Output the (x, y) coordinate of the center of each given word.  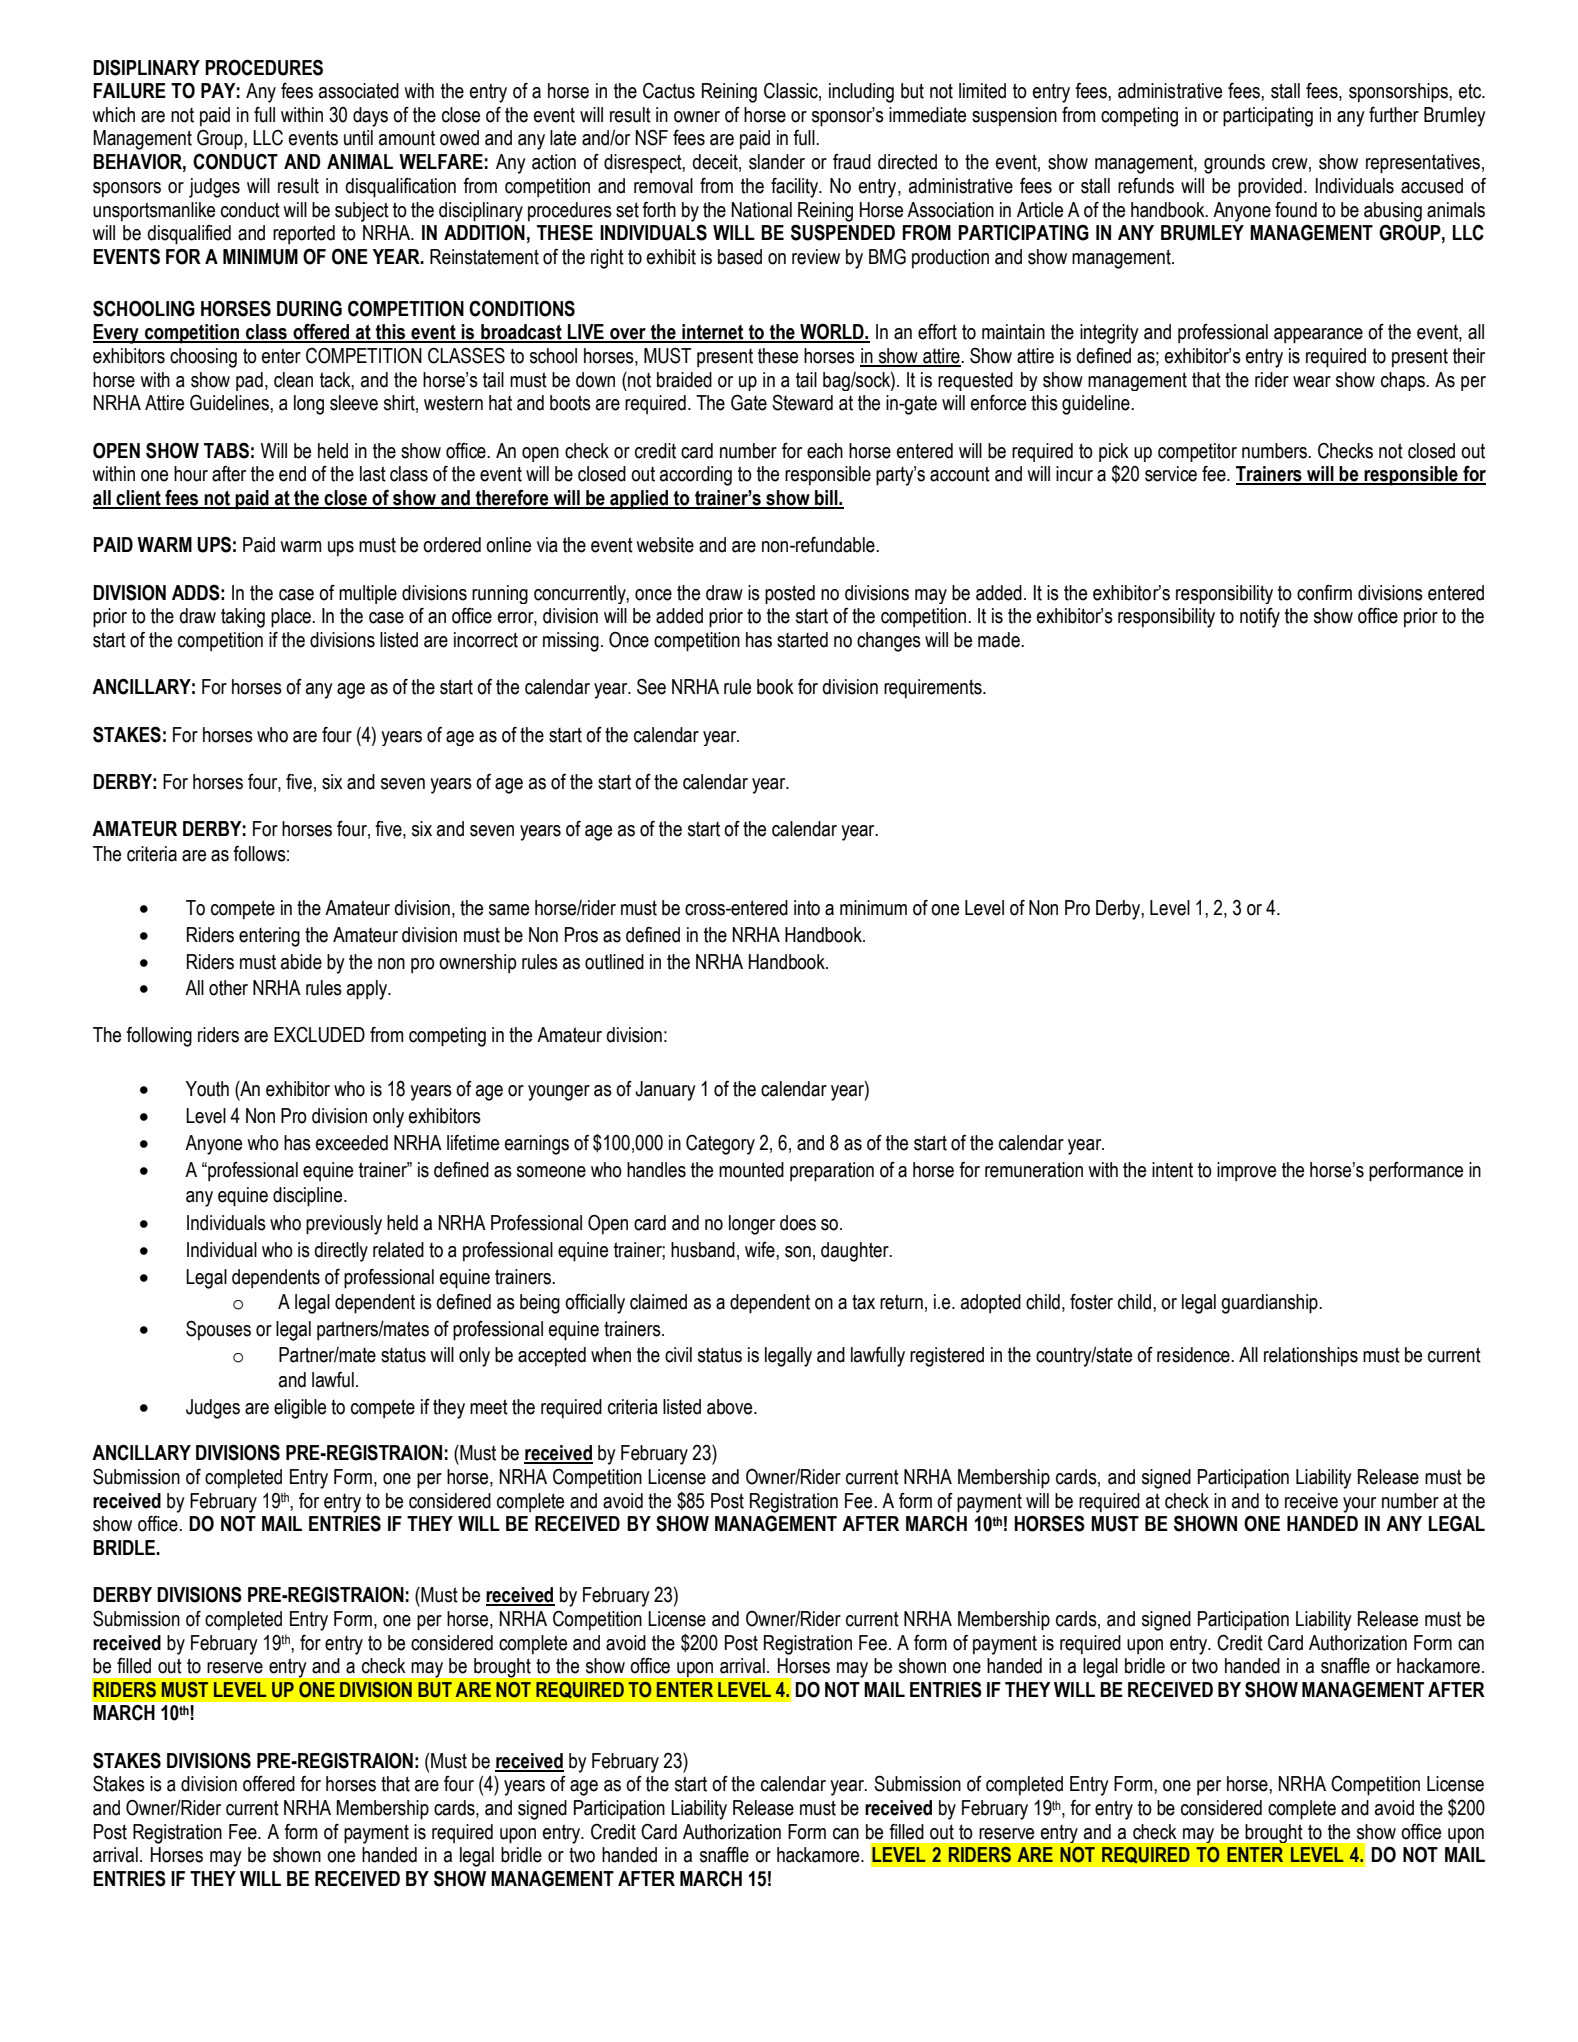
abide (301, 962)
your (1359, 1505)
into (807, 908)
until (358, 138)
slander (777, 162)
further (1394, 115)
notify (1260, 618)
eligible (300, 1409)
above (731, 1407)
